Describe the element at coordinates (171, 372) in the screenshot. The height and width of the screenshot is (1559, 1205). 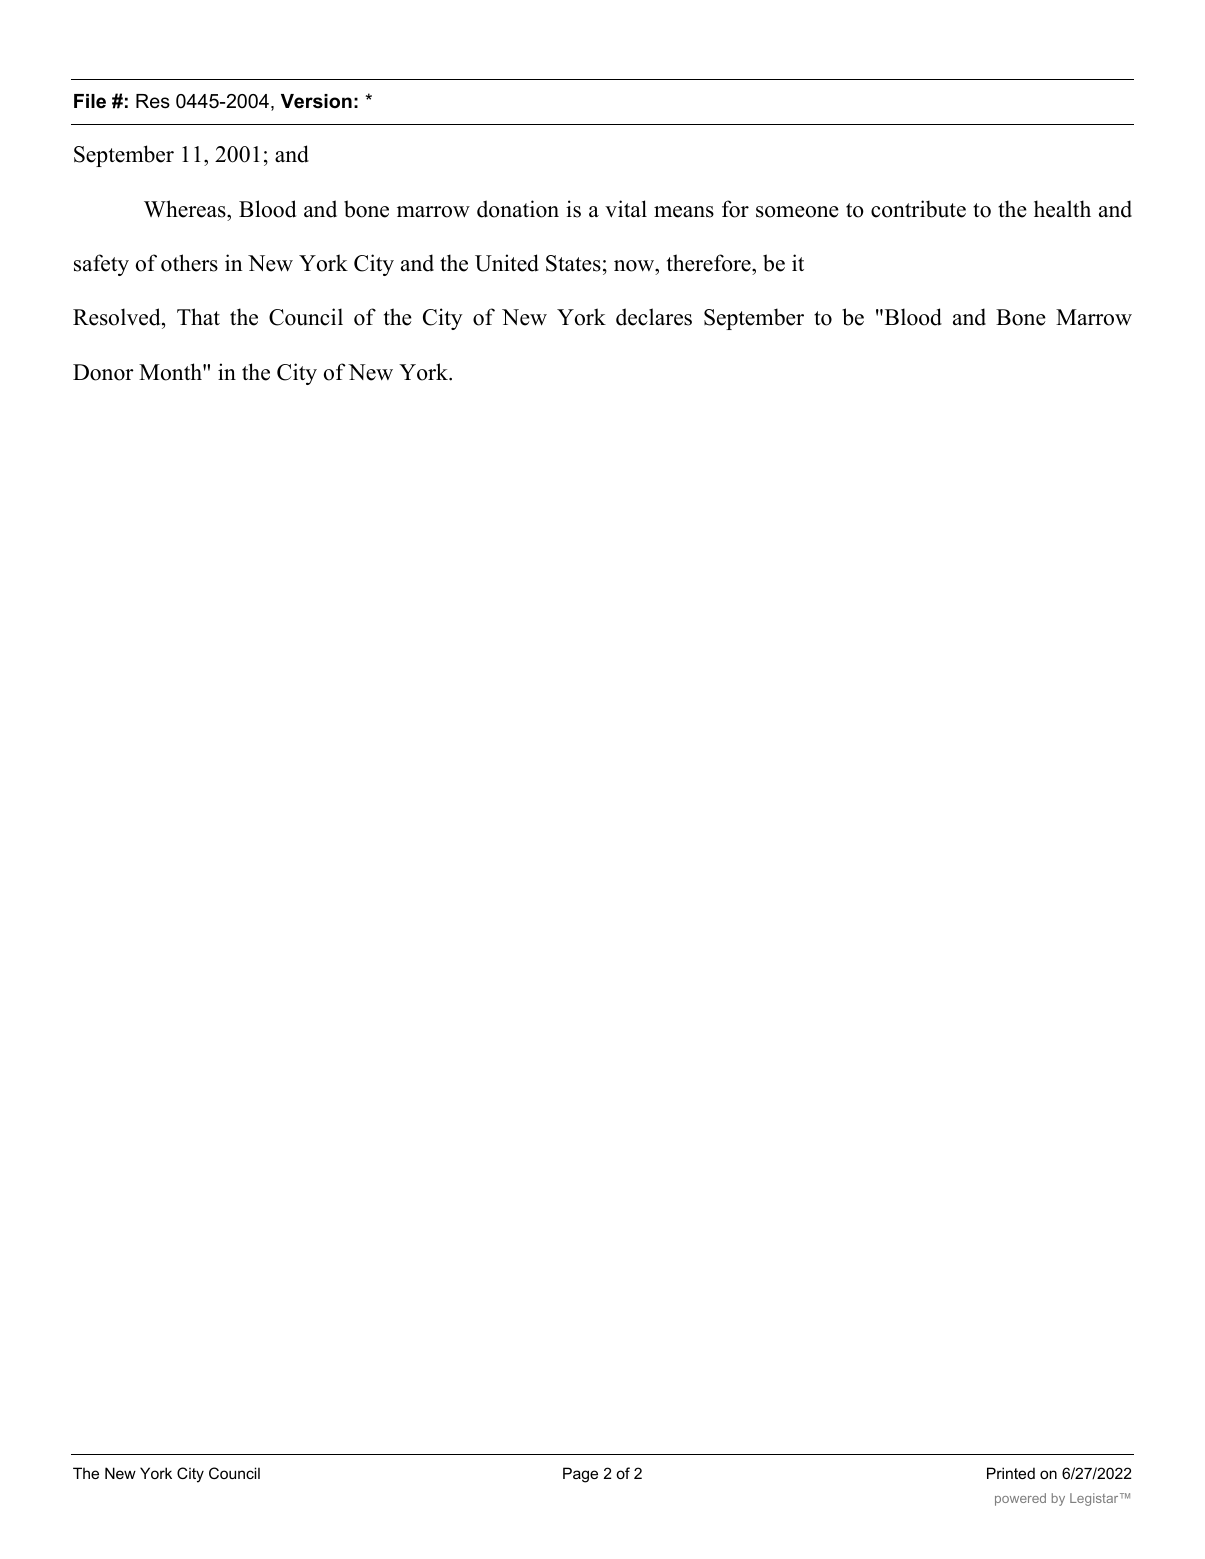
I see `Month` at that location.
